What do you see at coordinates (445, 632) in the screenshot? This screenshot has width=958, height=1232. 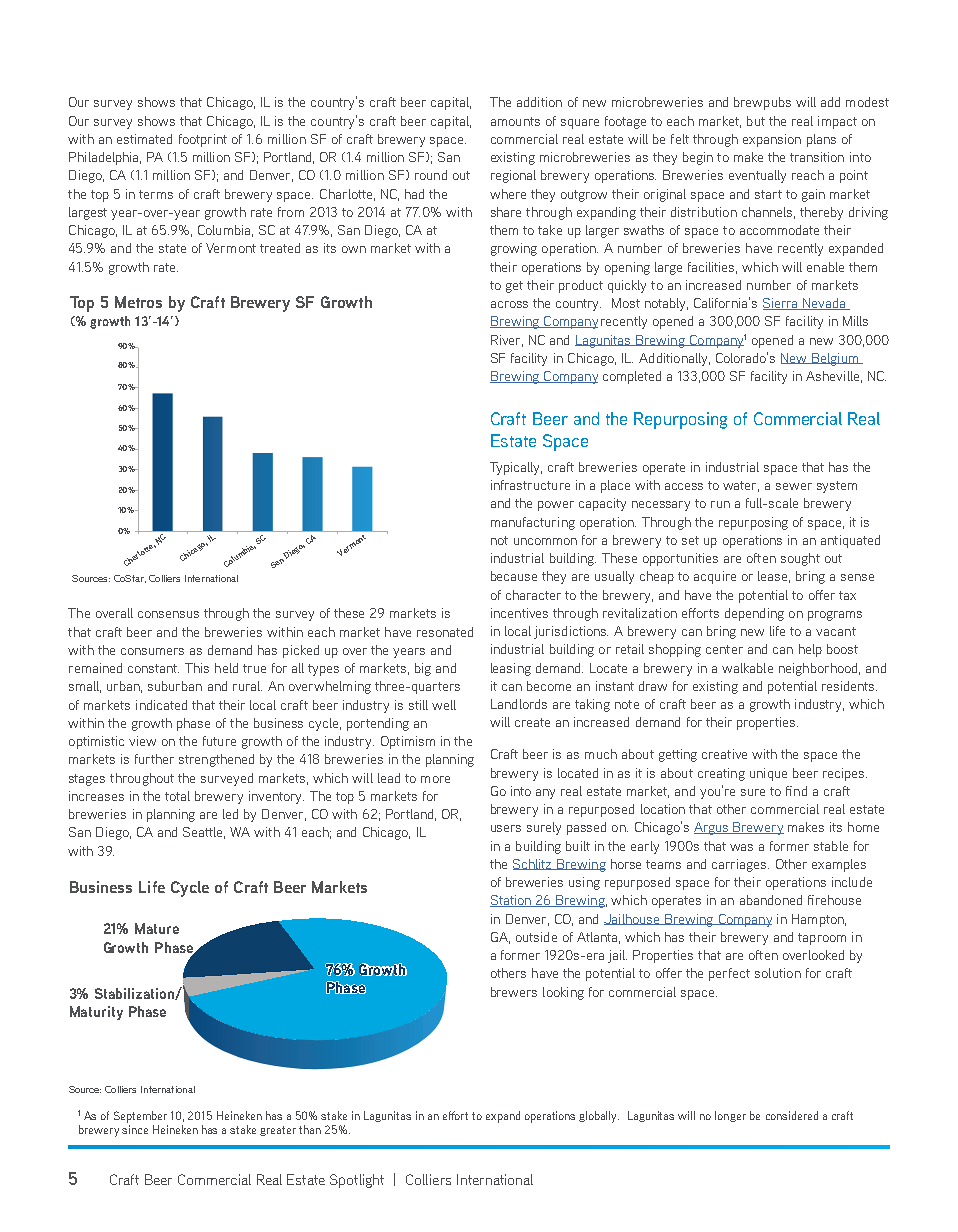 I see `resonated` at bounding box center [445, 632].
